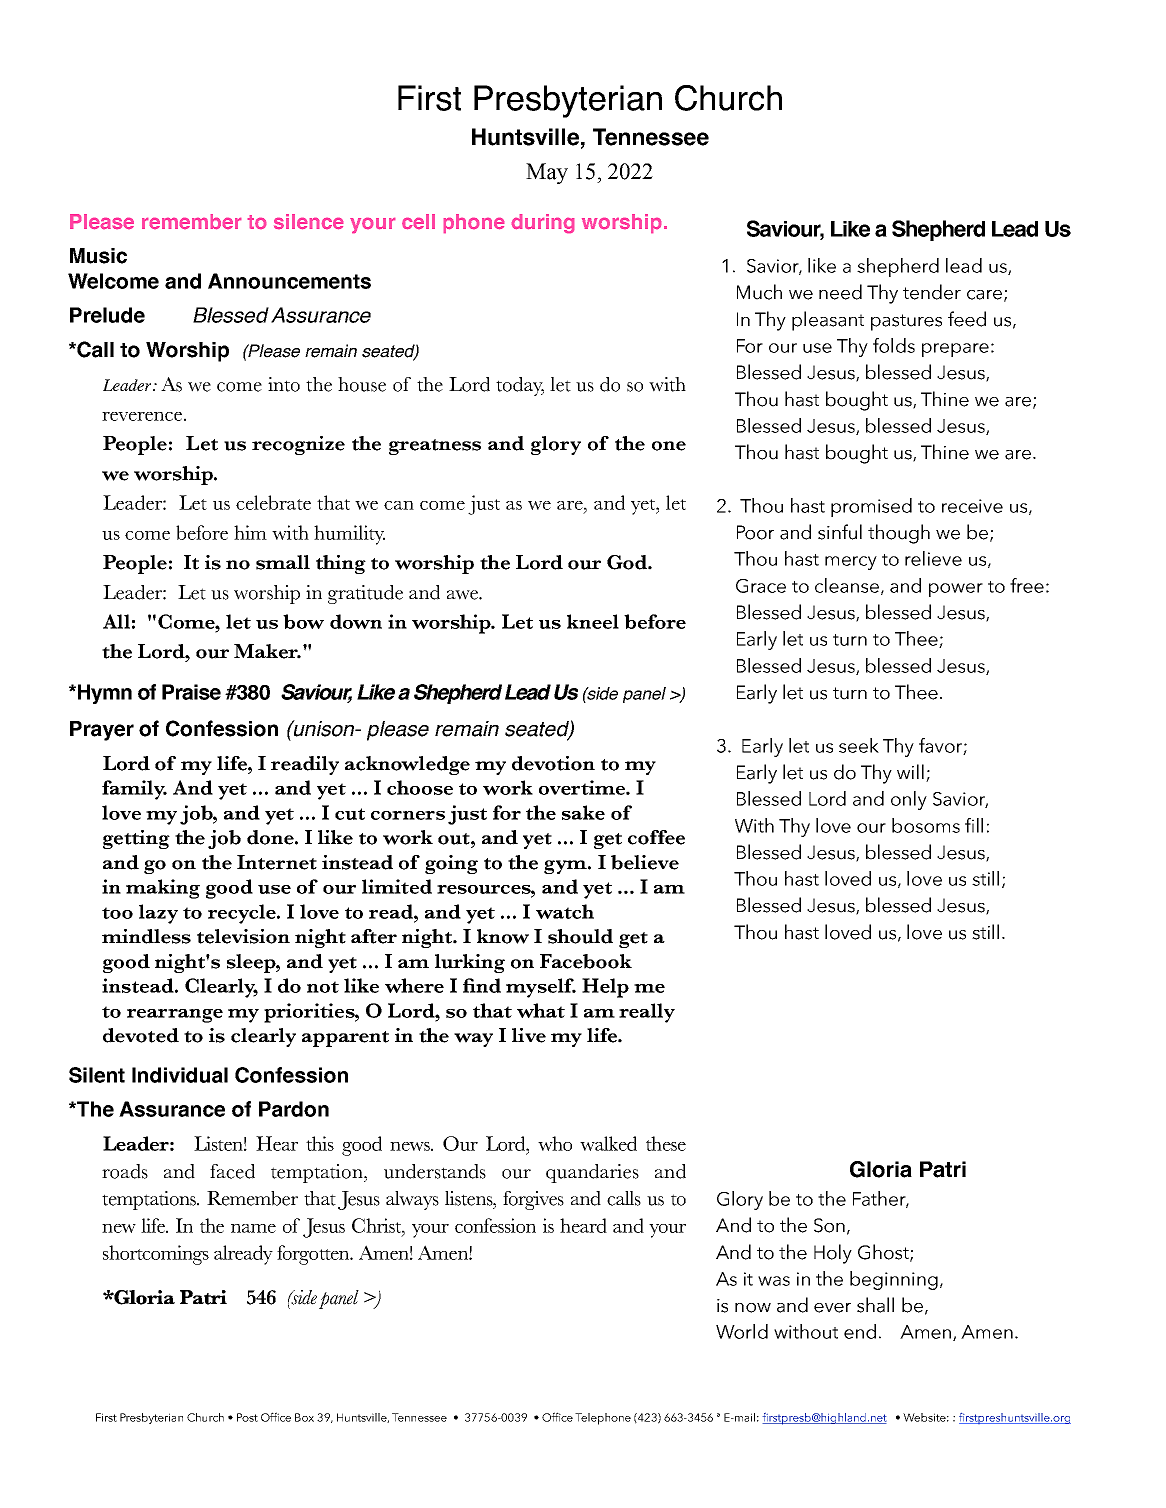 This document has height=1508, width=1166. What do you see at coordinates (247, 1417) in the document?
I see `Post` at bounding box center [247, 1417].
